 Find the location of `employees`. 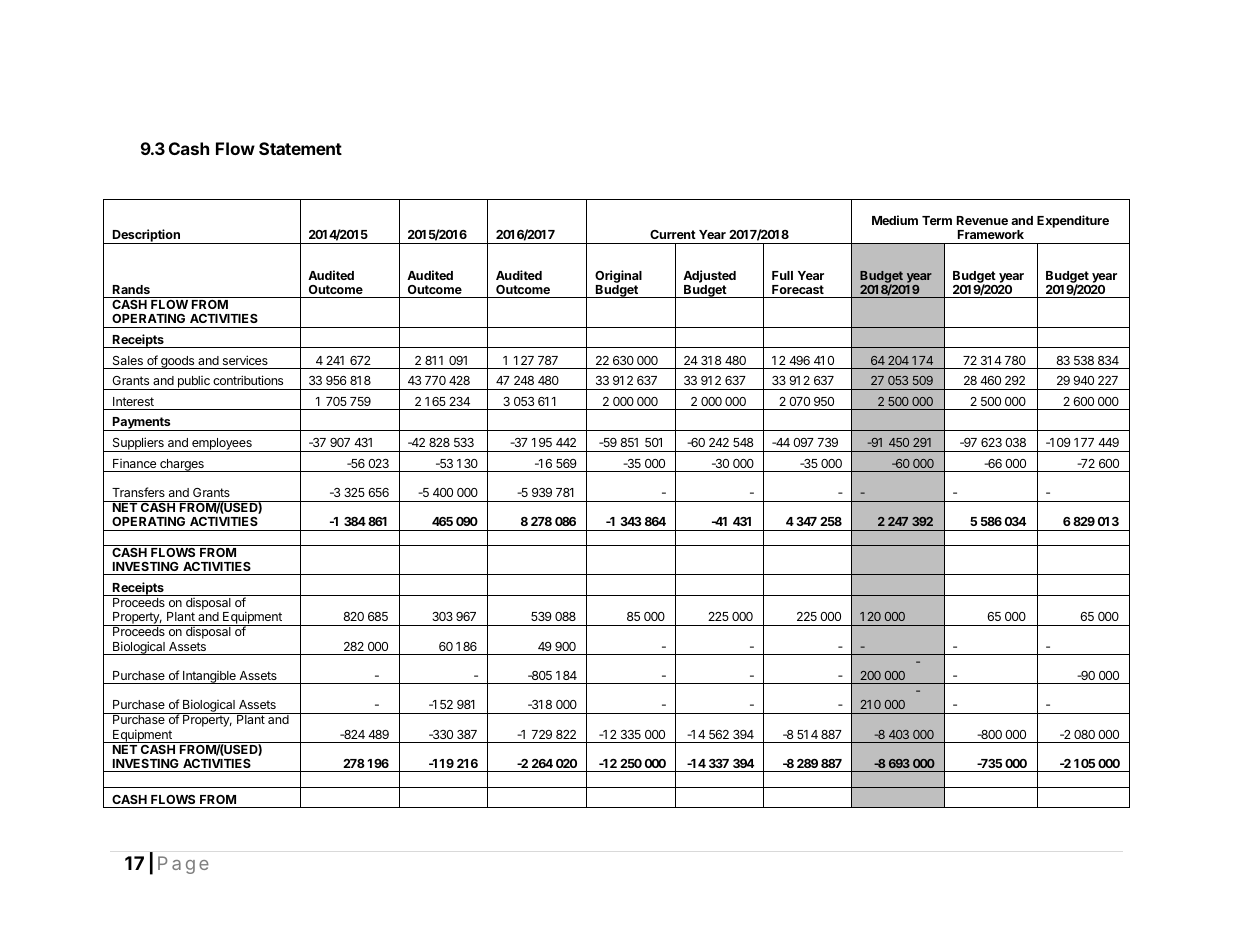

employees is located at coordinates (222, 445).
